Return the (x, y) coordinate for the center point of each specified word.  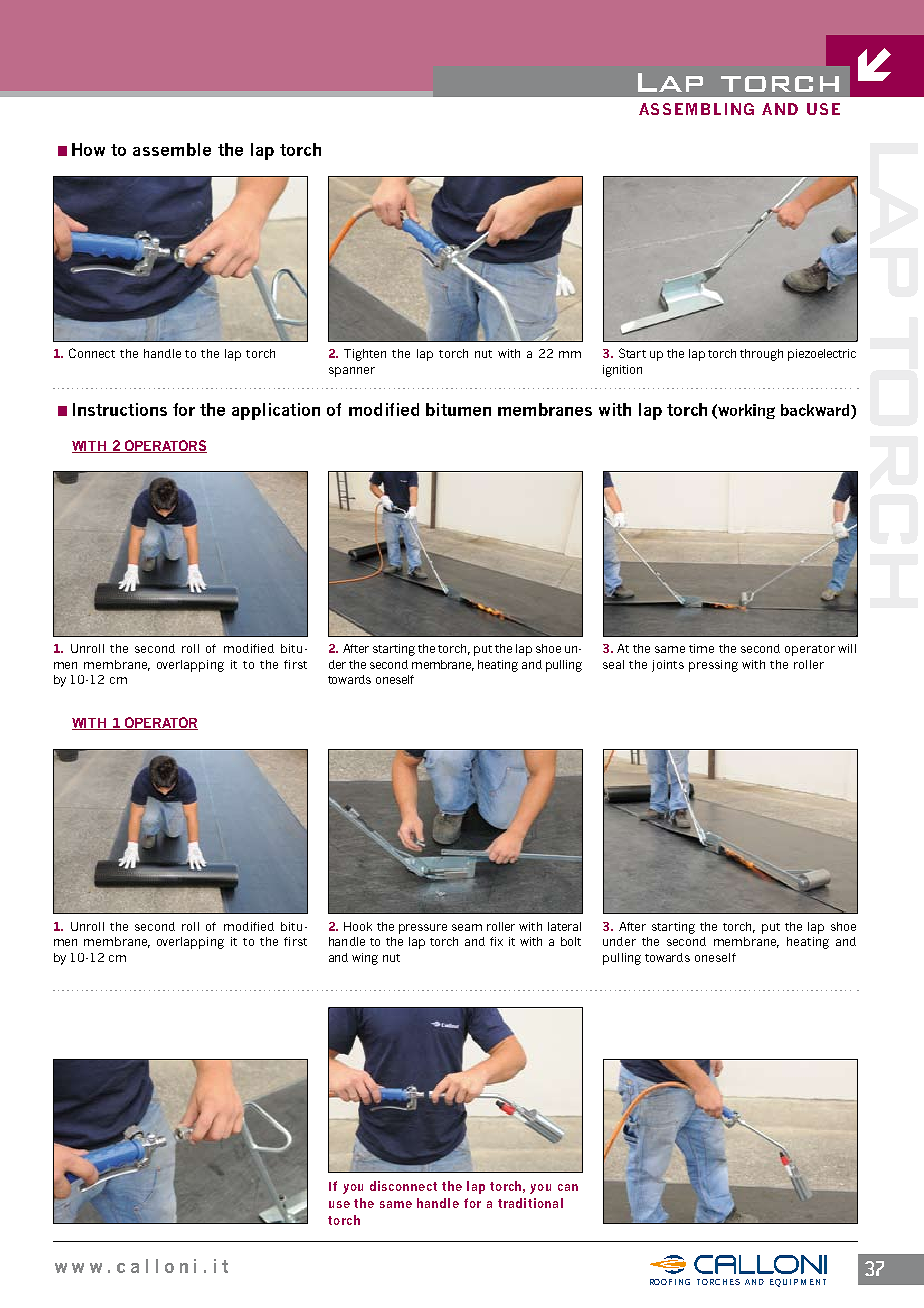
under (619, 941)
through (761, 355)
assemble (172, 149)
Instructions (120, 409)
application (276, 411)
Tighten (365, 355)
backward (816, 411)
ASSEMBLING (696, 109)
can (568, 1187)
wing (365, 959)
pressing (713, 666)
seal (613, 664)
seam (467, 927)
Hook (358, 926)
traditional (530, 1203)
